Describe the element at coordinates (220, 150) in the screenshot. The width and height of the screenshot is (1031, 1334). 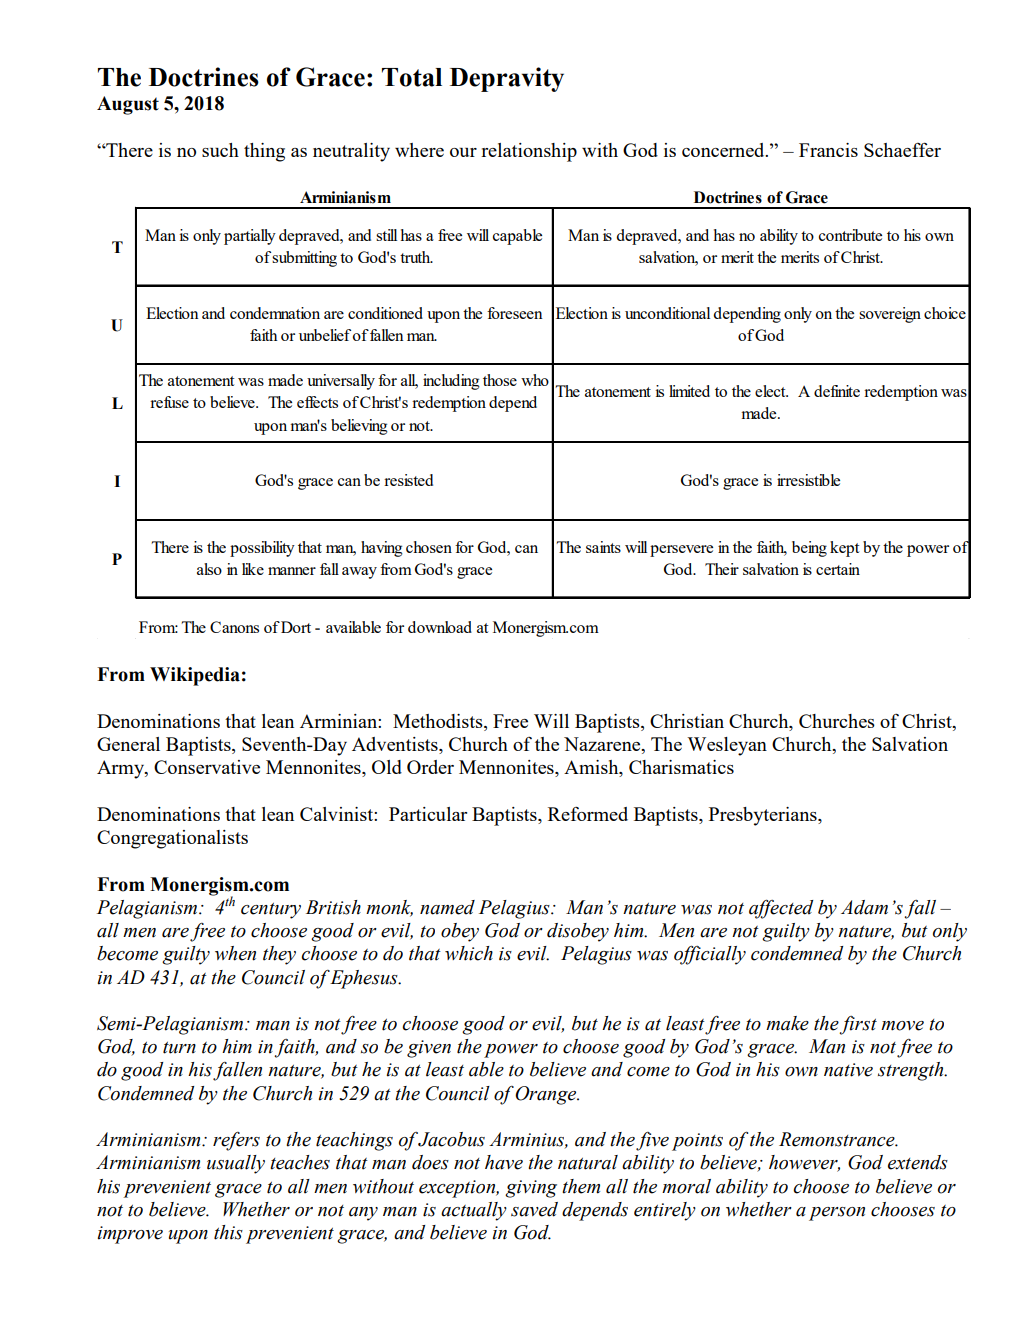
I see `such` at that location.
